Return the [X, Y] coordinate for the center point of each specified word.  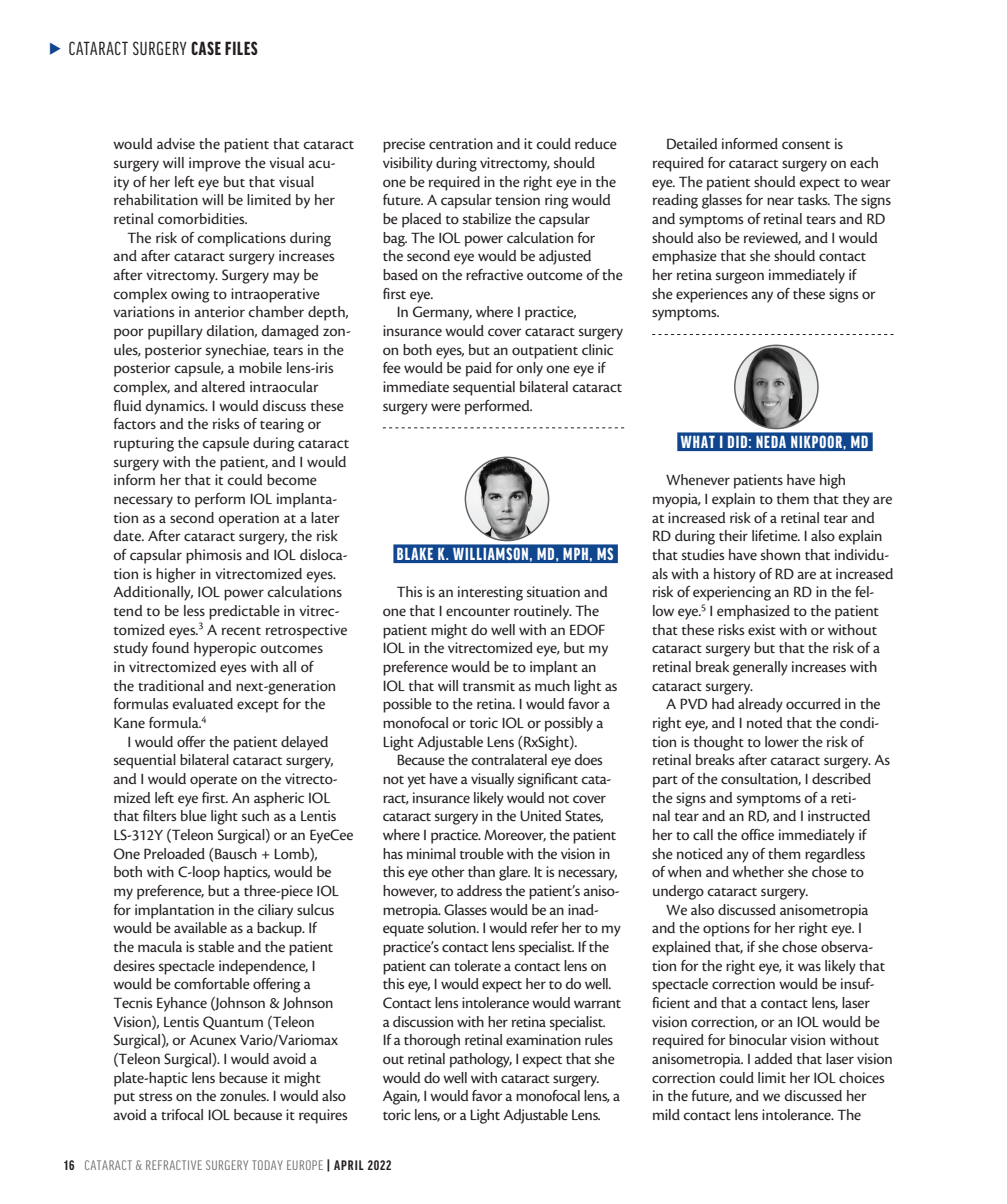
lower [782, 741]
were [446, 407]
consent [806, 145]
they [856, 500]
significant [548, 780]
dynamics [176, 407]
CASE [206, 48]
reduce [596, 143]
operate [213, 782]
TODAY [267, 1165]
